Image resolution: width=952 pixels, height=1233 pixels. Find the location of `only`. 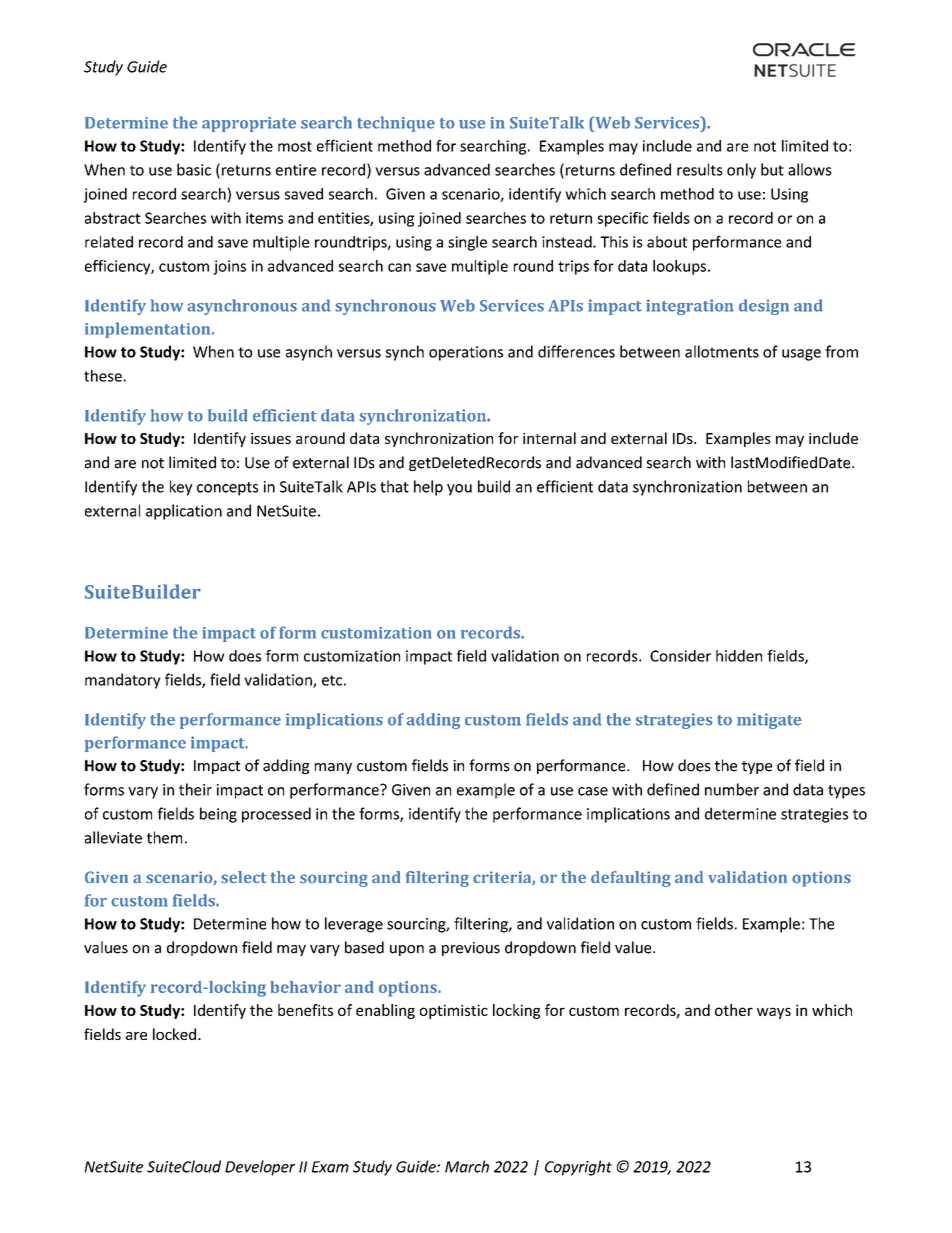

only is located at coordinates (741, 171).
